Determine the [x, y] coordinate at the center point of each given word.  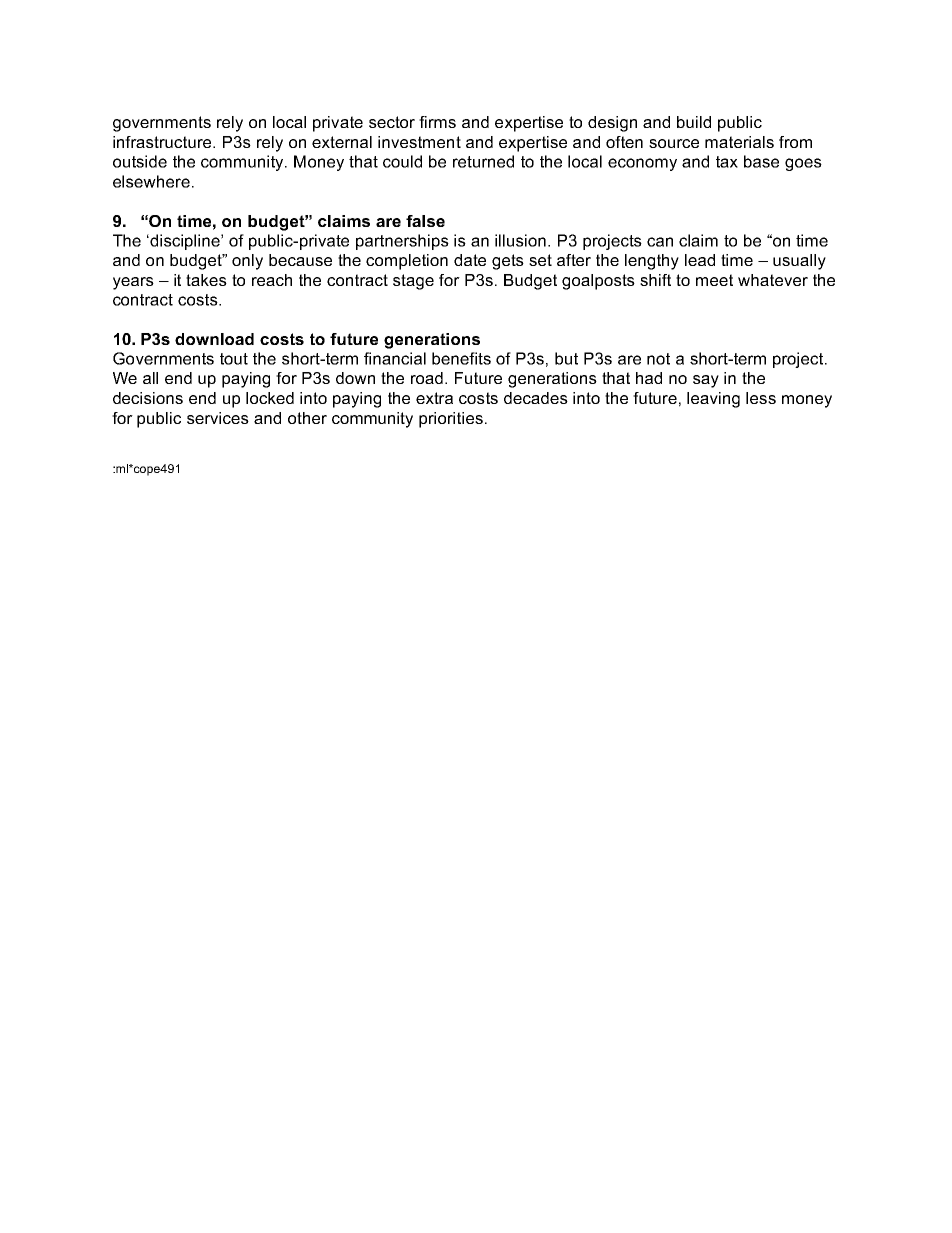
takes [206, 280]
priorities [451, 420]
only [247, 262]
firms [437, 122]
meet [714, 280]
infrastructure [163, 142]
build [694, 122]
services [218, 418]
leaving [713, 400]
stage [413, 282]
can [660, 242]
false [425, 221]
